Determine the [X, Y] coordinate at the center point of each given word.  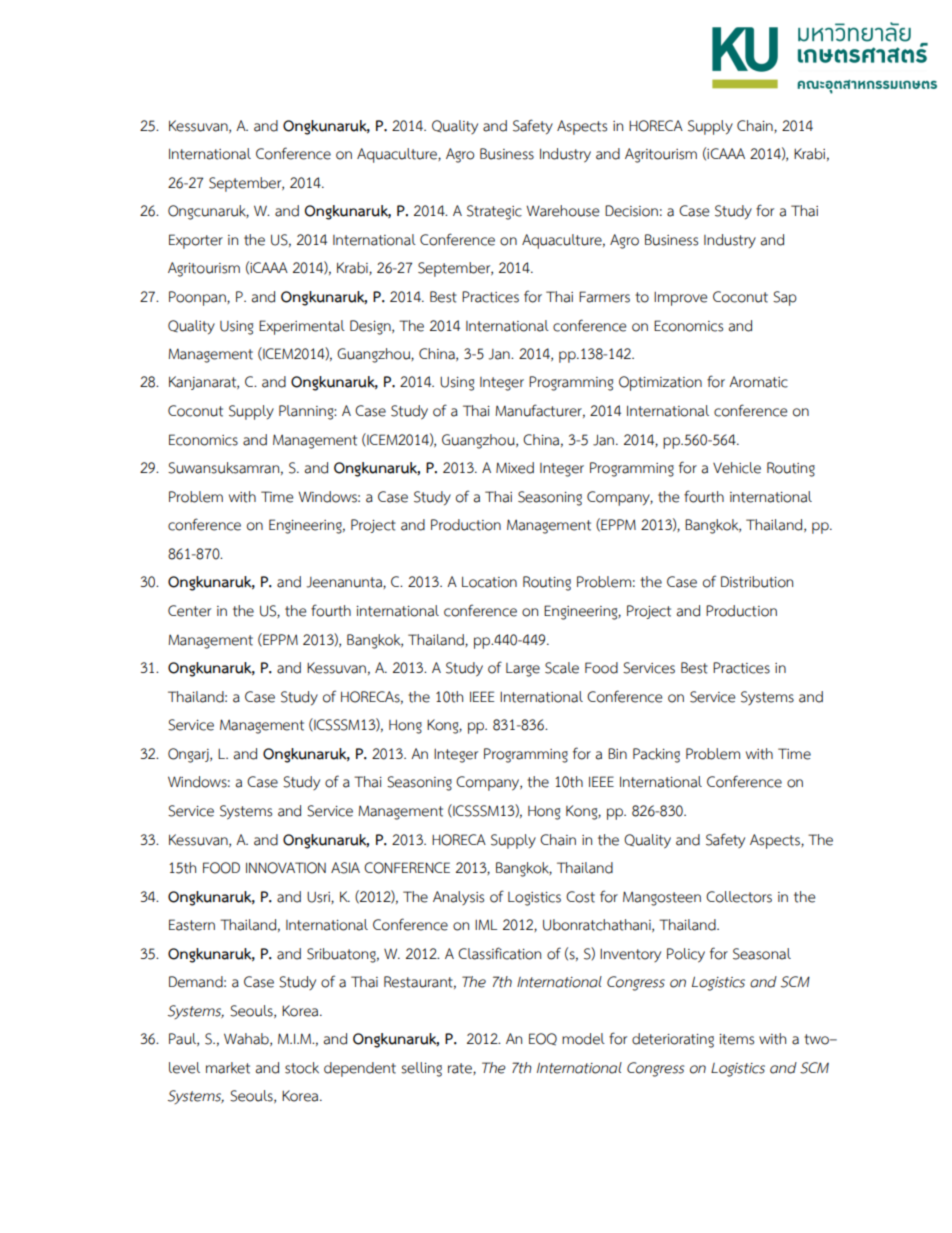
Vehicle [737, 468]
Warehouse [562, 211]
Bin [617, 753]
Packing [656, 755]
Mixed [515, 468]
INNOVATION [286, 868]
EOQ [543, 1039]
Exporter [196, 241]
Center [189, 611]
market [228, 1068]
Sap [785, 298]
